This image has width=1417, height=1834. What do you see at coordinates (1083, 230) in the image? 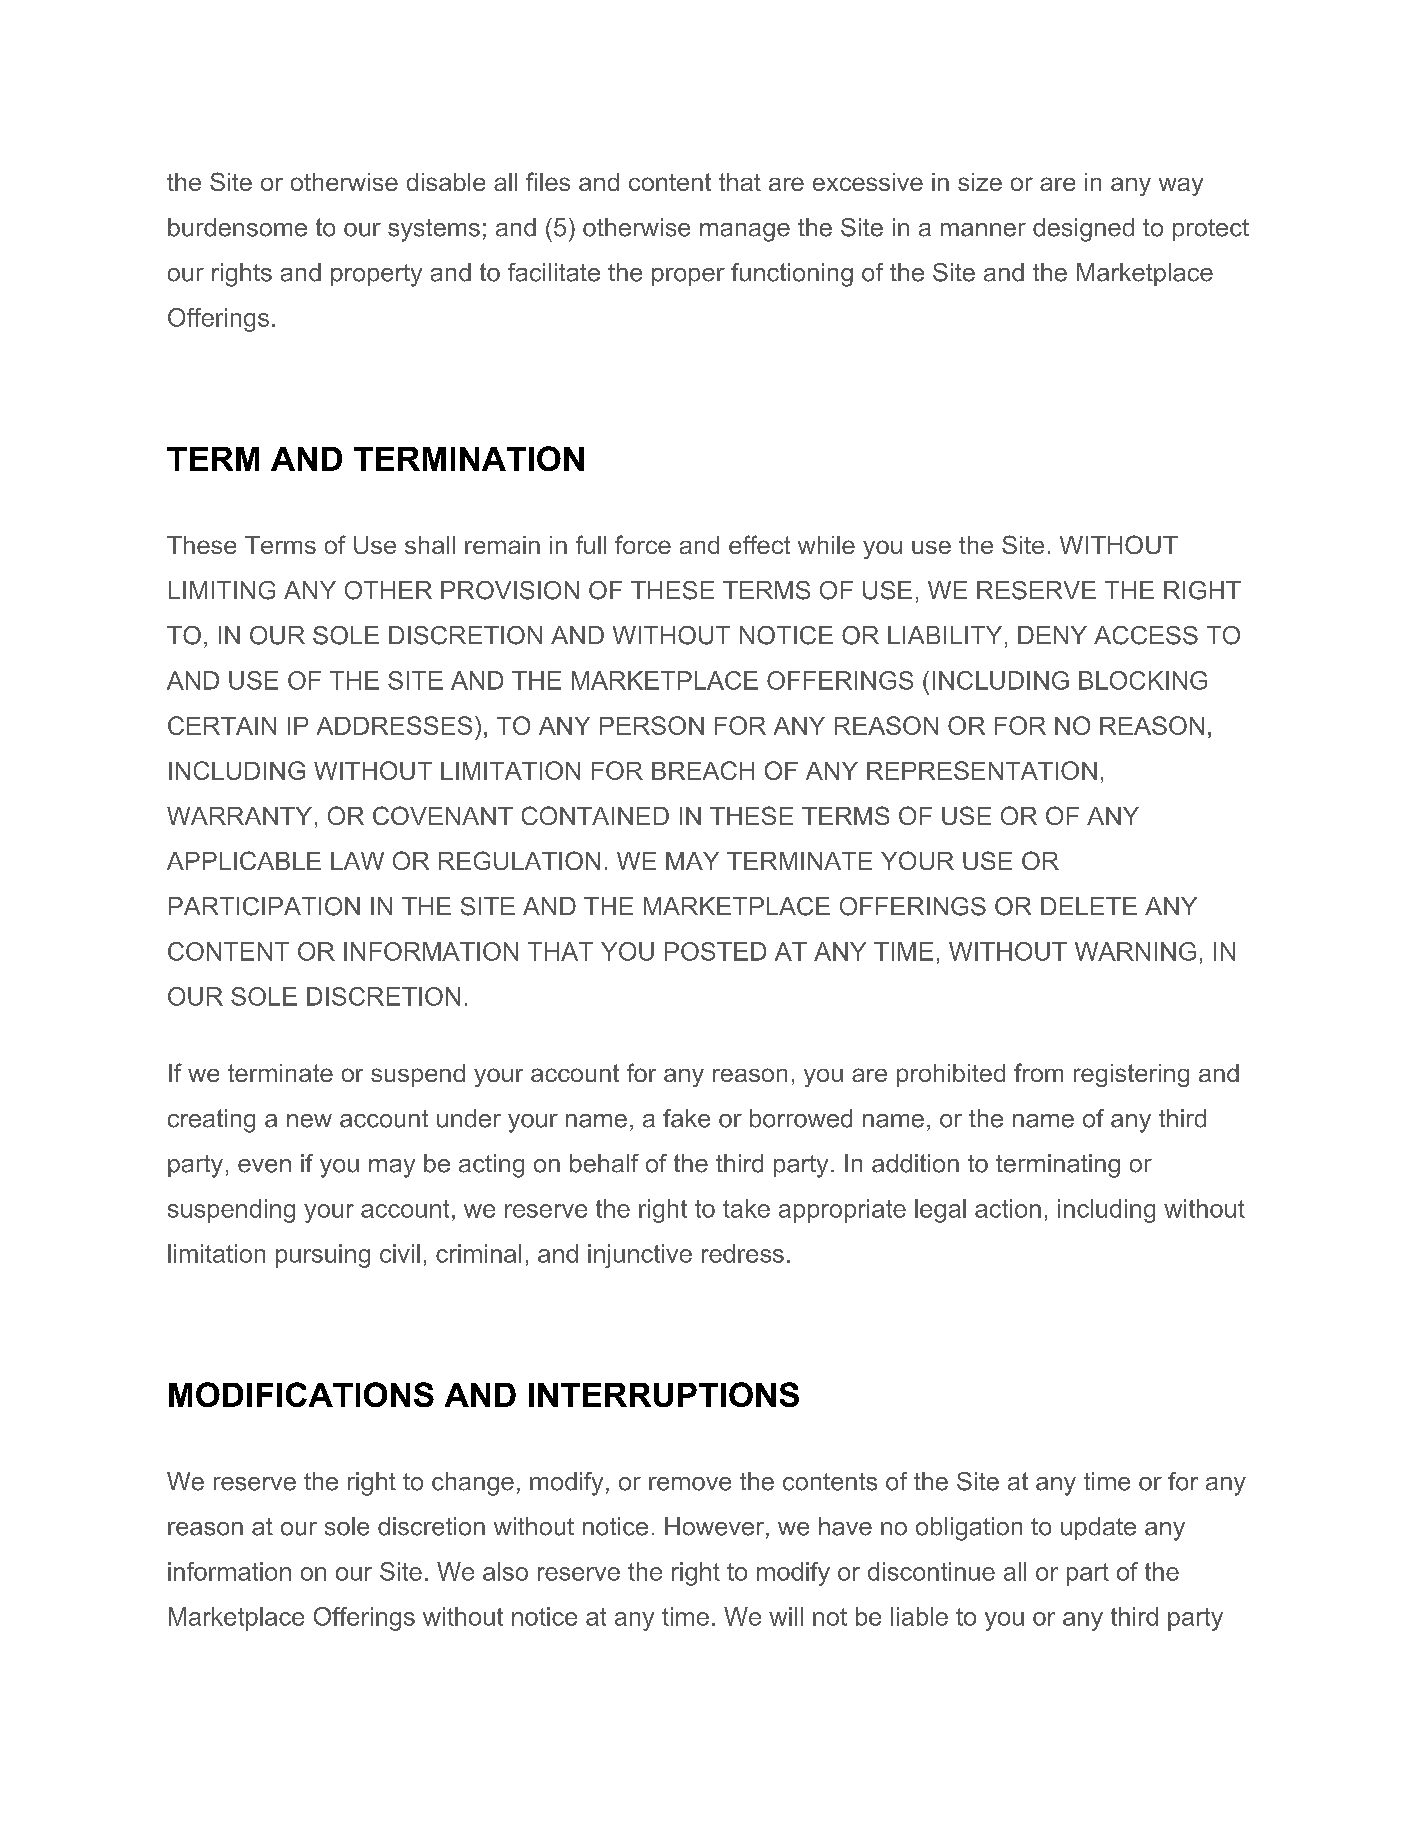
I see `designed` at bounding box center [1083, 230].
